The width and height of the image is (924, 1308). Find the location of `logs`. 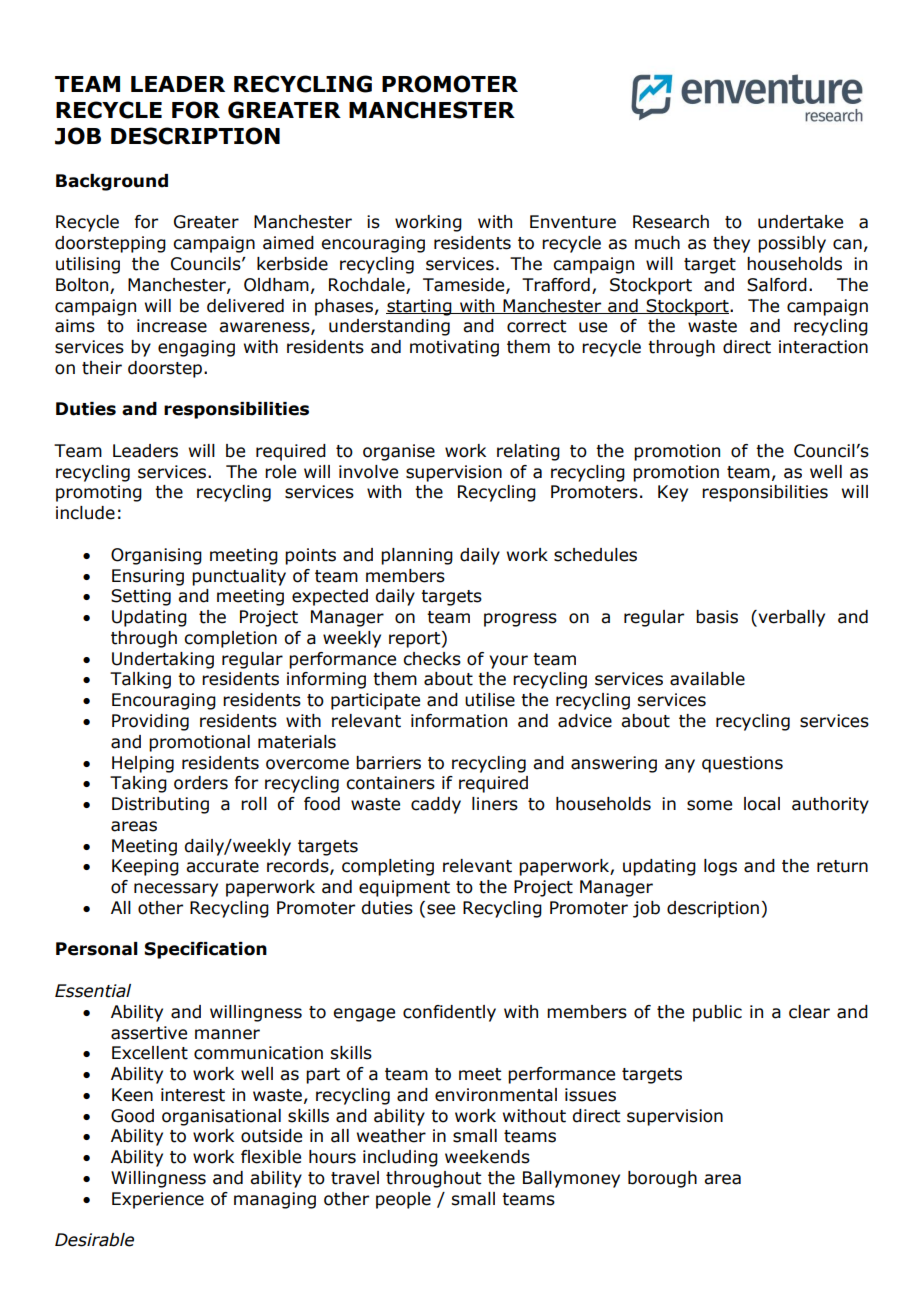

logs is located at coordinates (720, 867).
